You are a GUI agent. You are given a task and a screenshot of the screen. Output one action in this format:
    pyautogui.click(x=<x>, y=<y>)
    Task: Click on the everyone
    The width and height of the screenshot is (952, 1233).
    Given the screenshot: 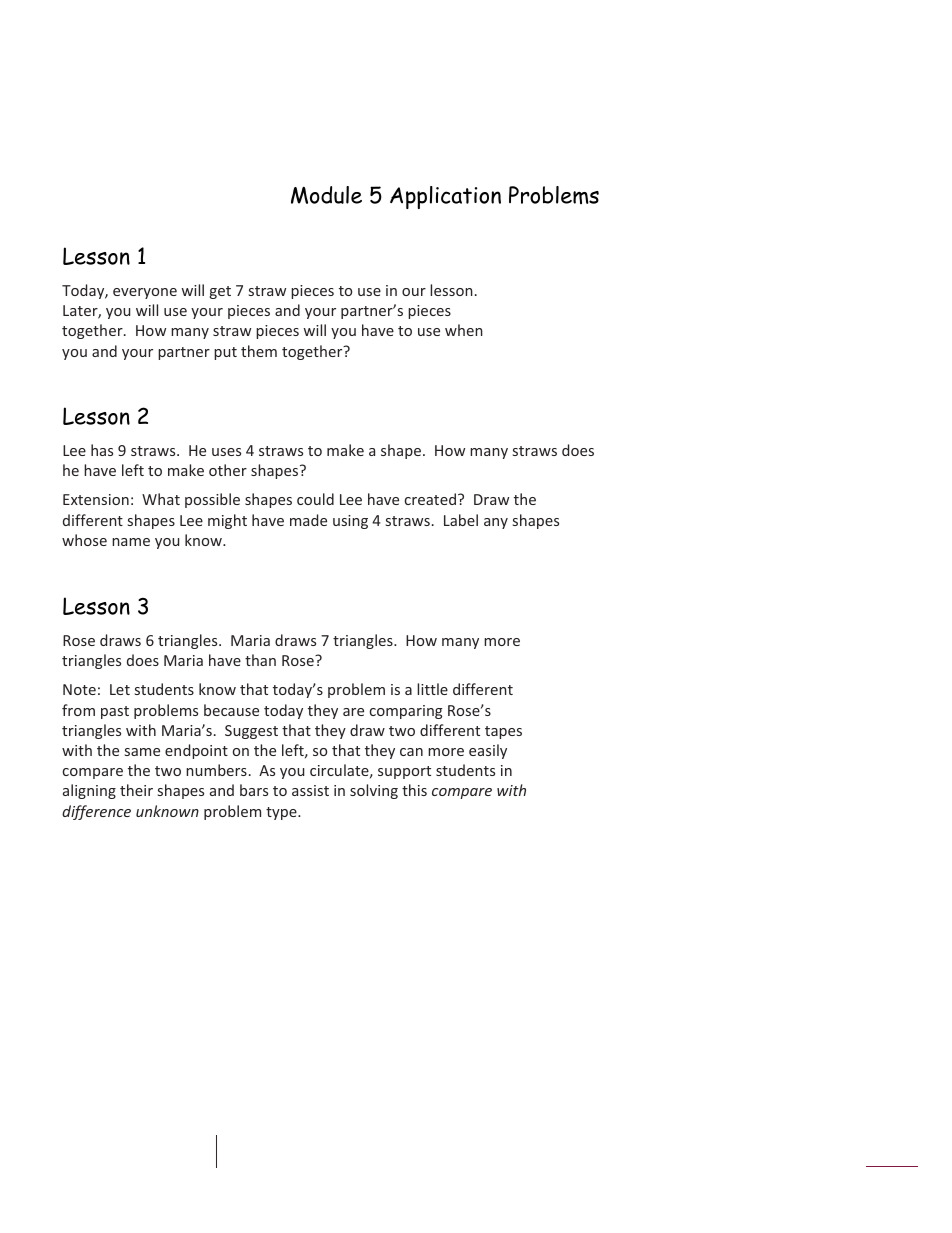 What is the action you would take?
    pyautogui.click(x=145, y=293)
